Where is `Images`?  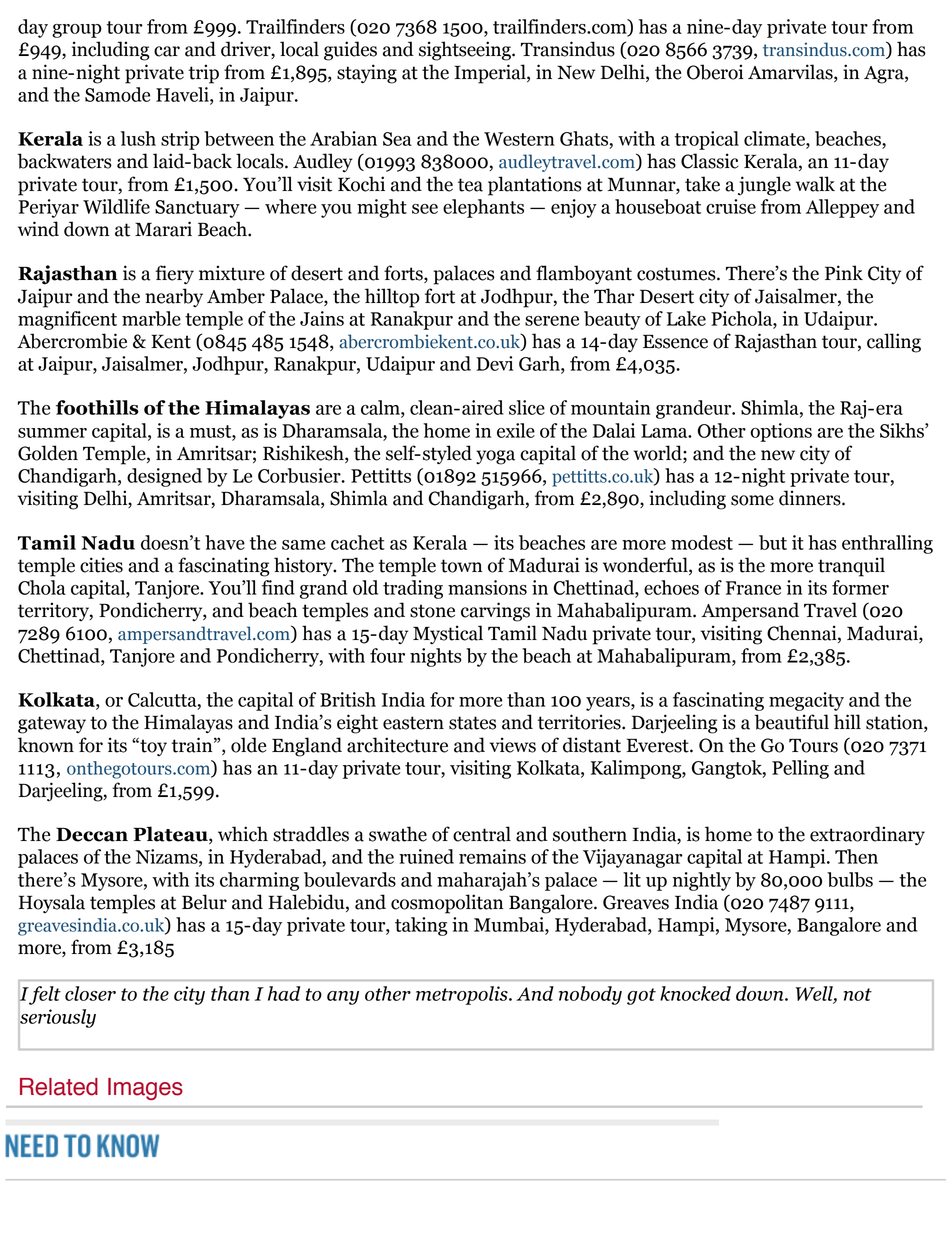
Images is located at coordinates (145, 1089).
